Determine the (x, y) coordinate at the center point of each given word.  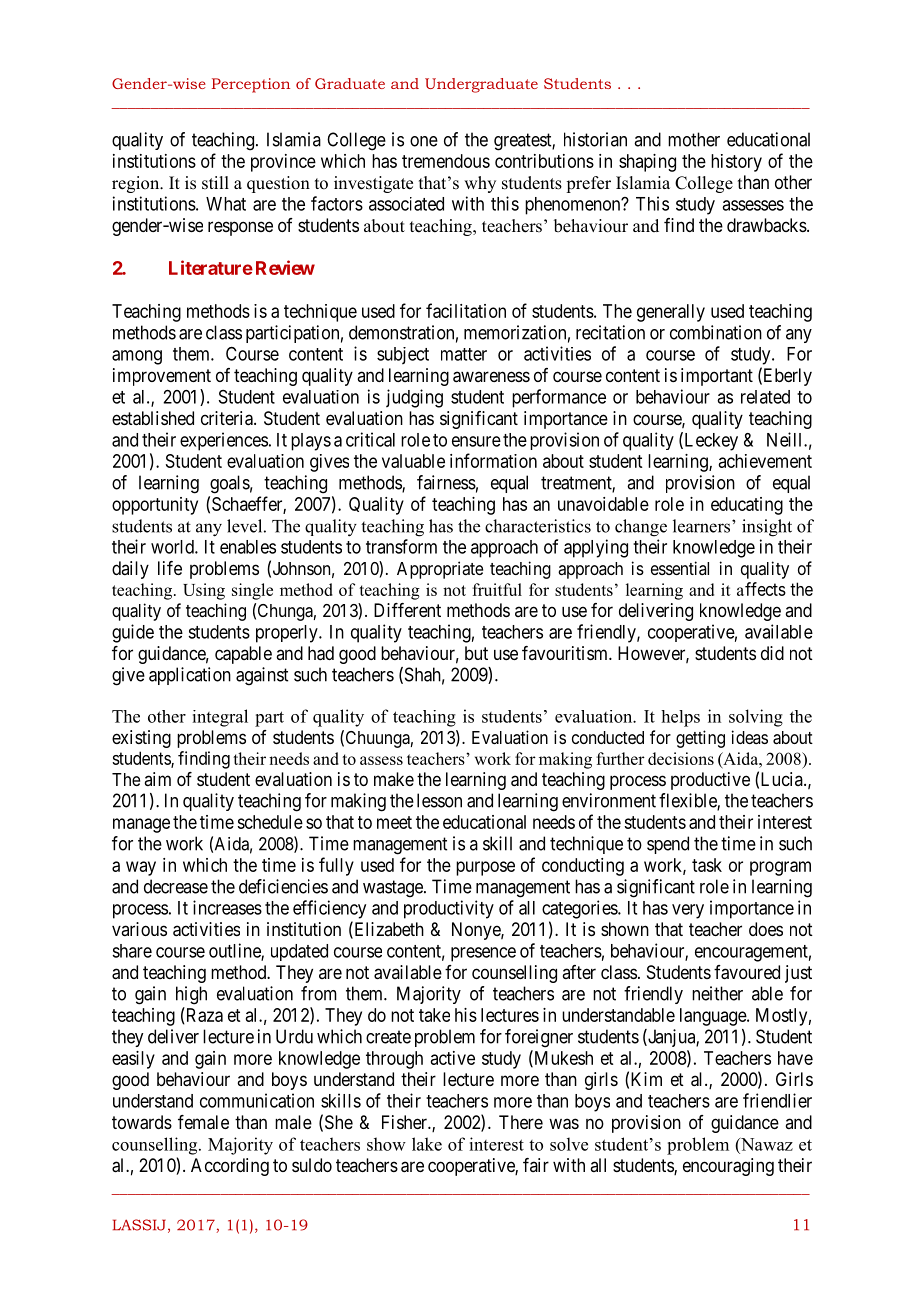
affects (761, 589)
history (736, 163)
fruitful (497, 589)
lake (427, 1144)
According (230, 1167)
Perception (251, 85)
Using (204, 591)
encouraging (728, 1167)
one (424, 141)
